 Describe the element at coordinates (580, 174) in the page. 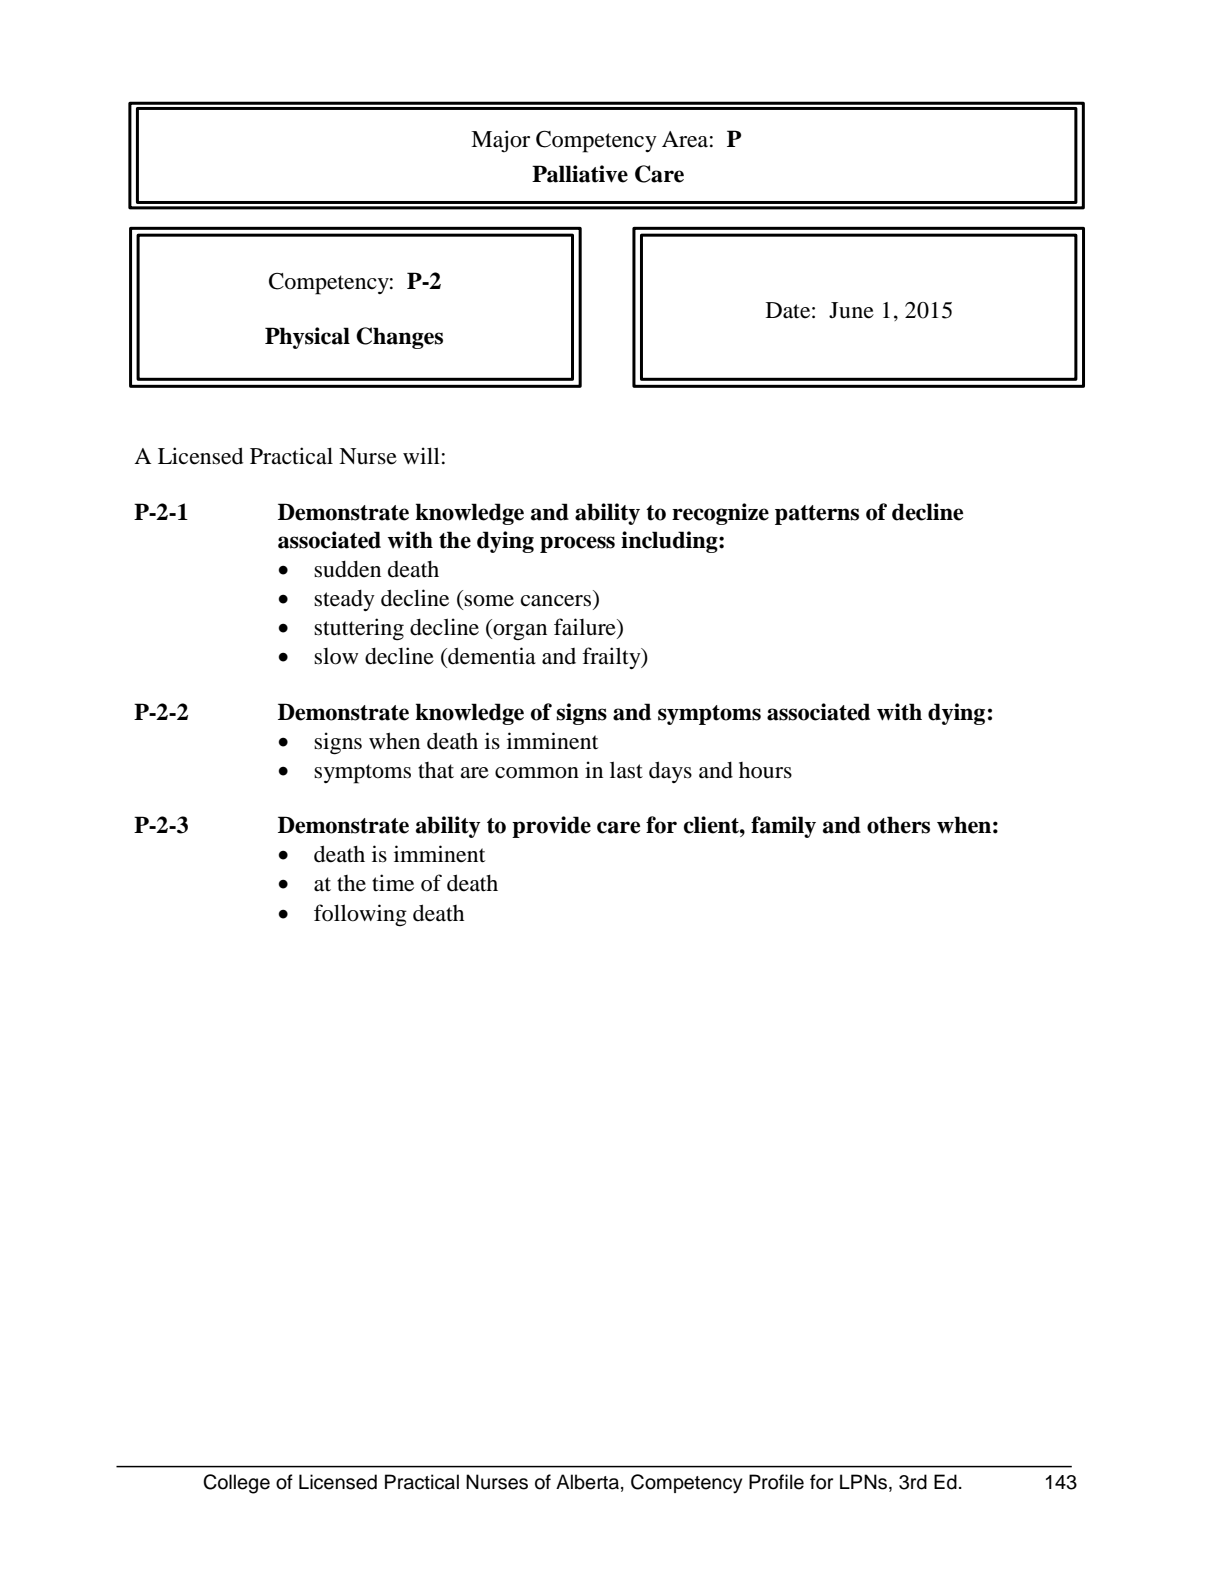

I see `Palliative` at that location.
